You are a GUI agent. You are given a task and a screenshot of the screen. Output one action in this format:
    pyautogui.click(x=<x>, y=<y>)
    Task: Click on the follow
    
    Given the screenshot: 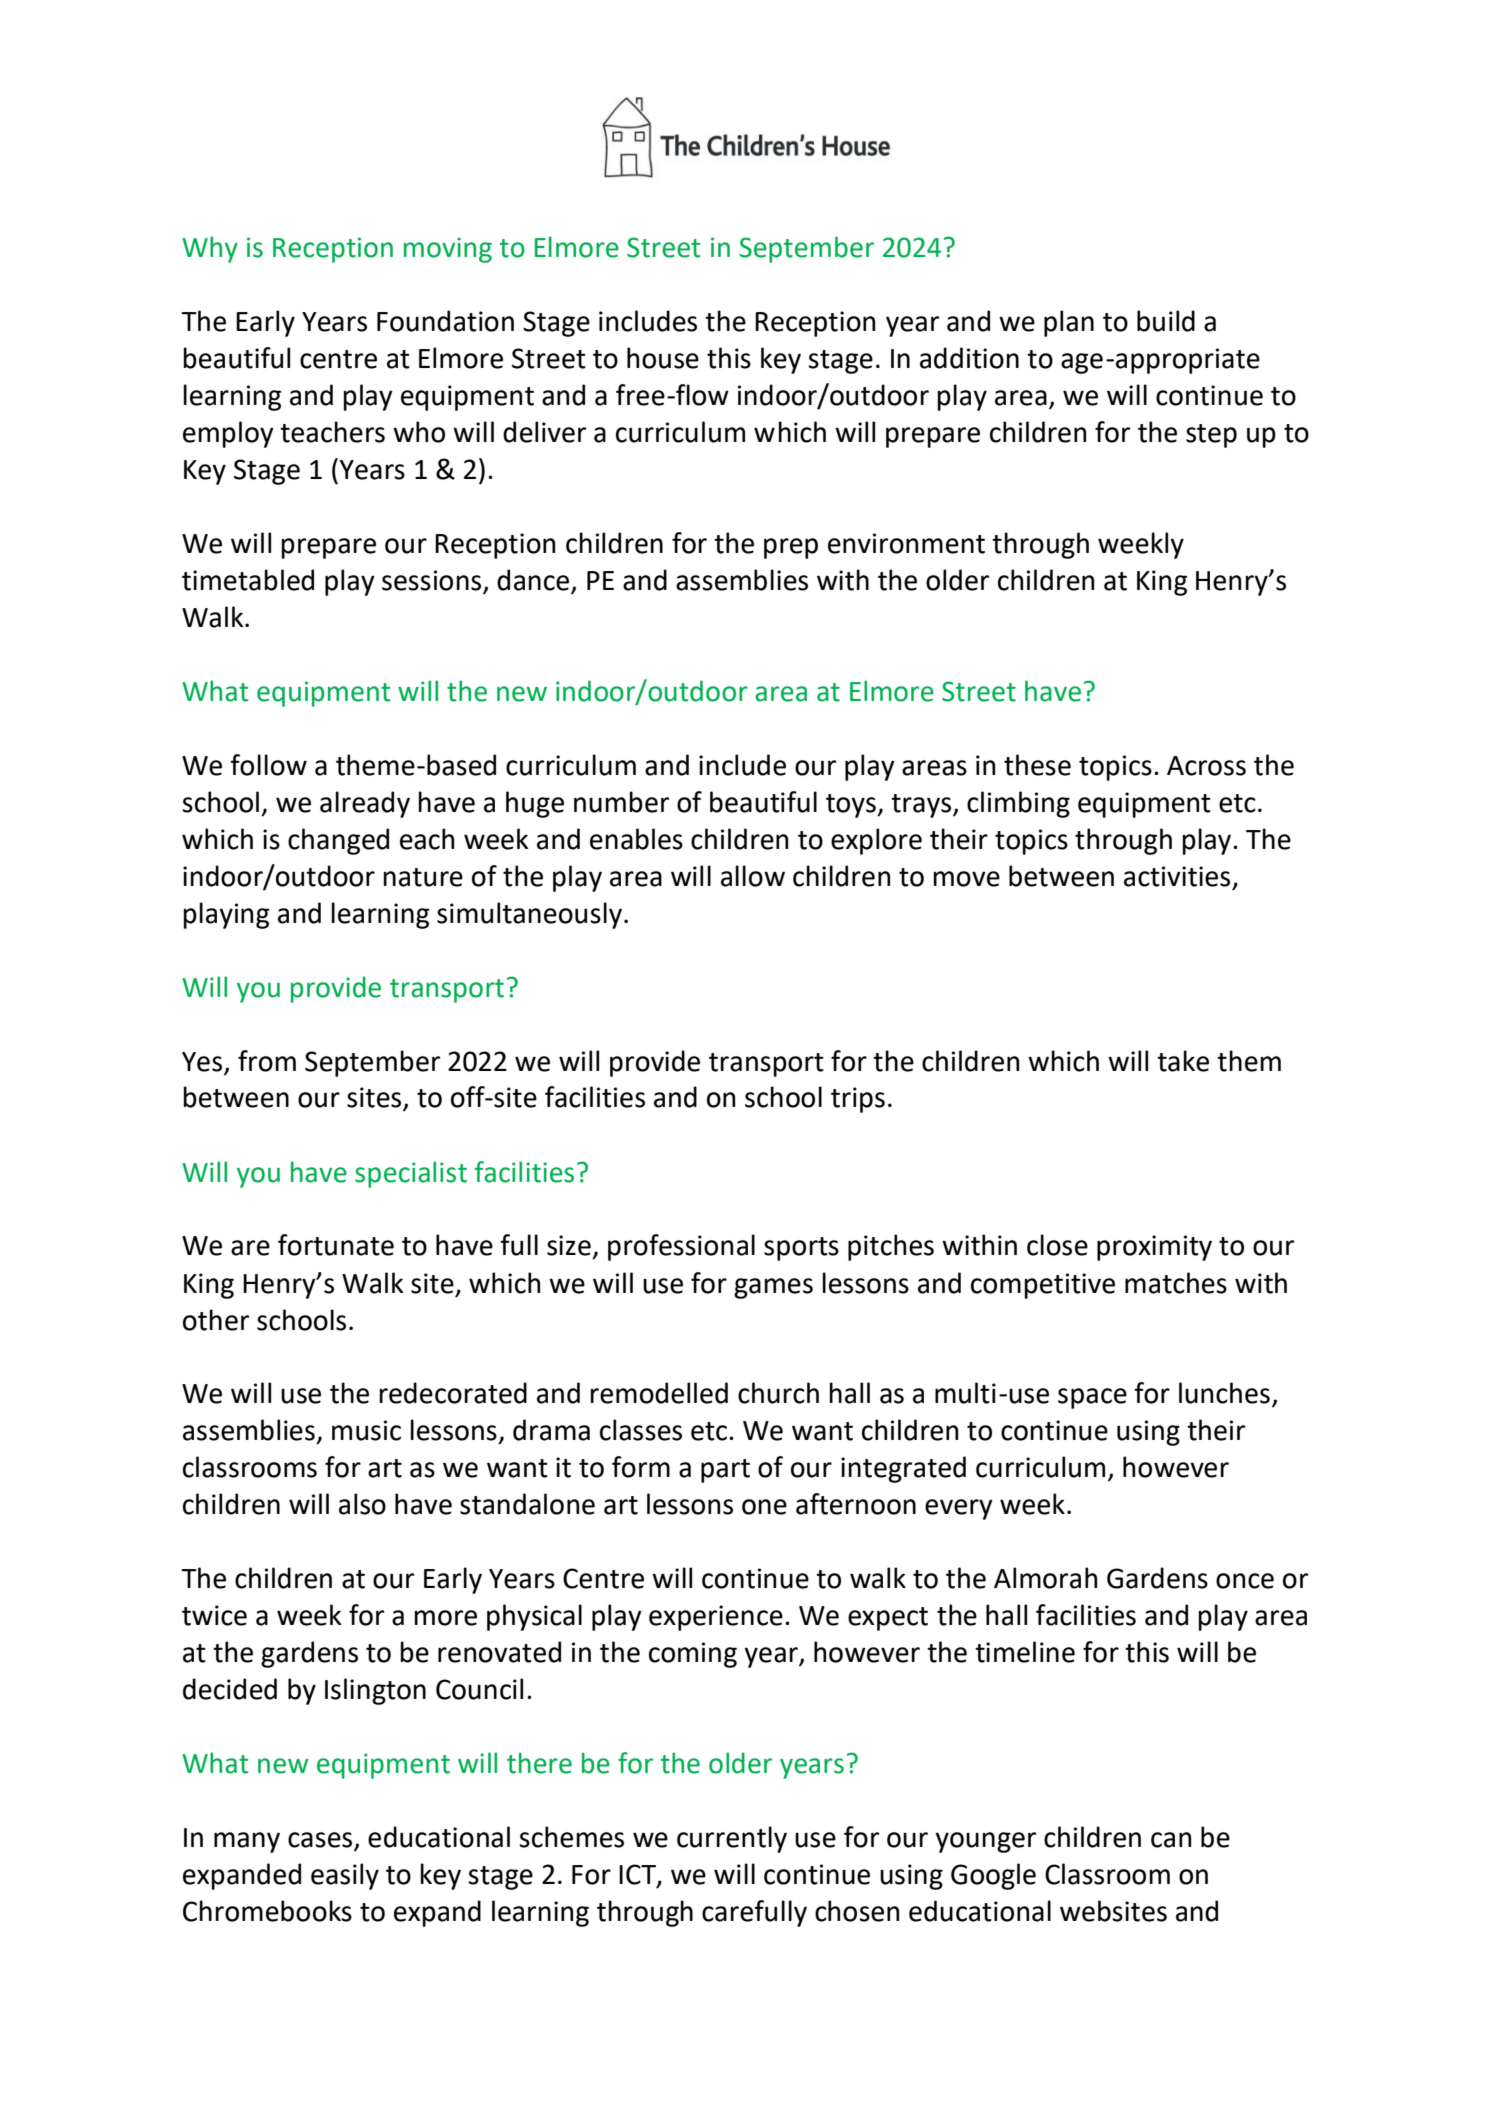 What is the action you would take?
    pyautogui.click(x=268, y=765)
